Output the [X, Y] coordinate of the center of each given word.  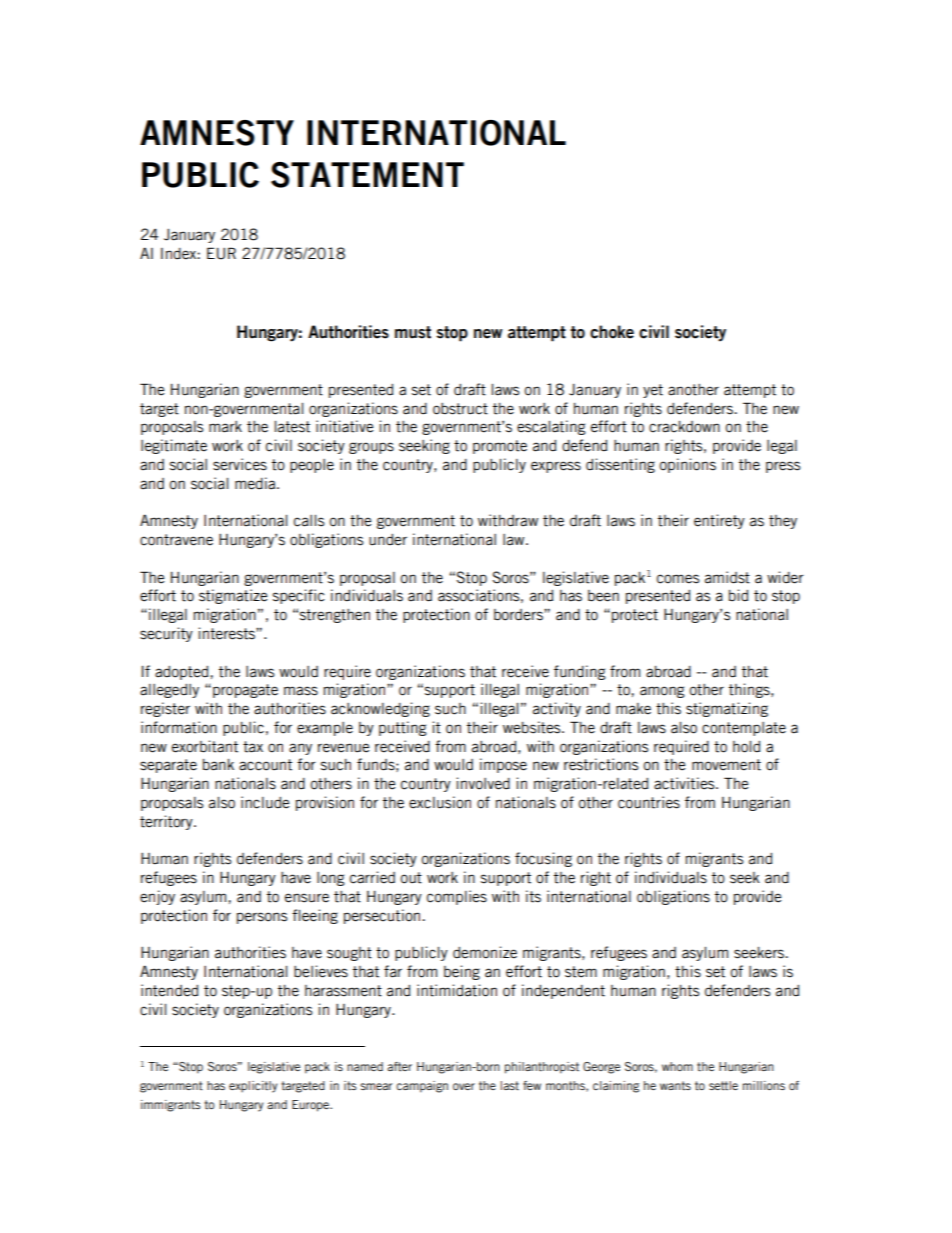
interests [228, 633]
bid [738, 595]
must [413, 332]
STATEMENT [367, 175]
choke [612, 332]
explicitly [253, 1087]
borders [519, 615]
